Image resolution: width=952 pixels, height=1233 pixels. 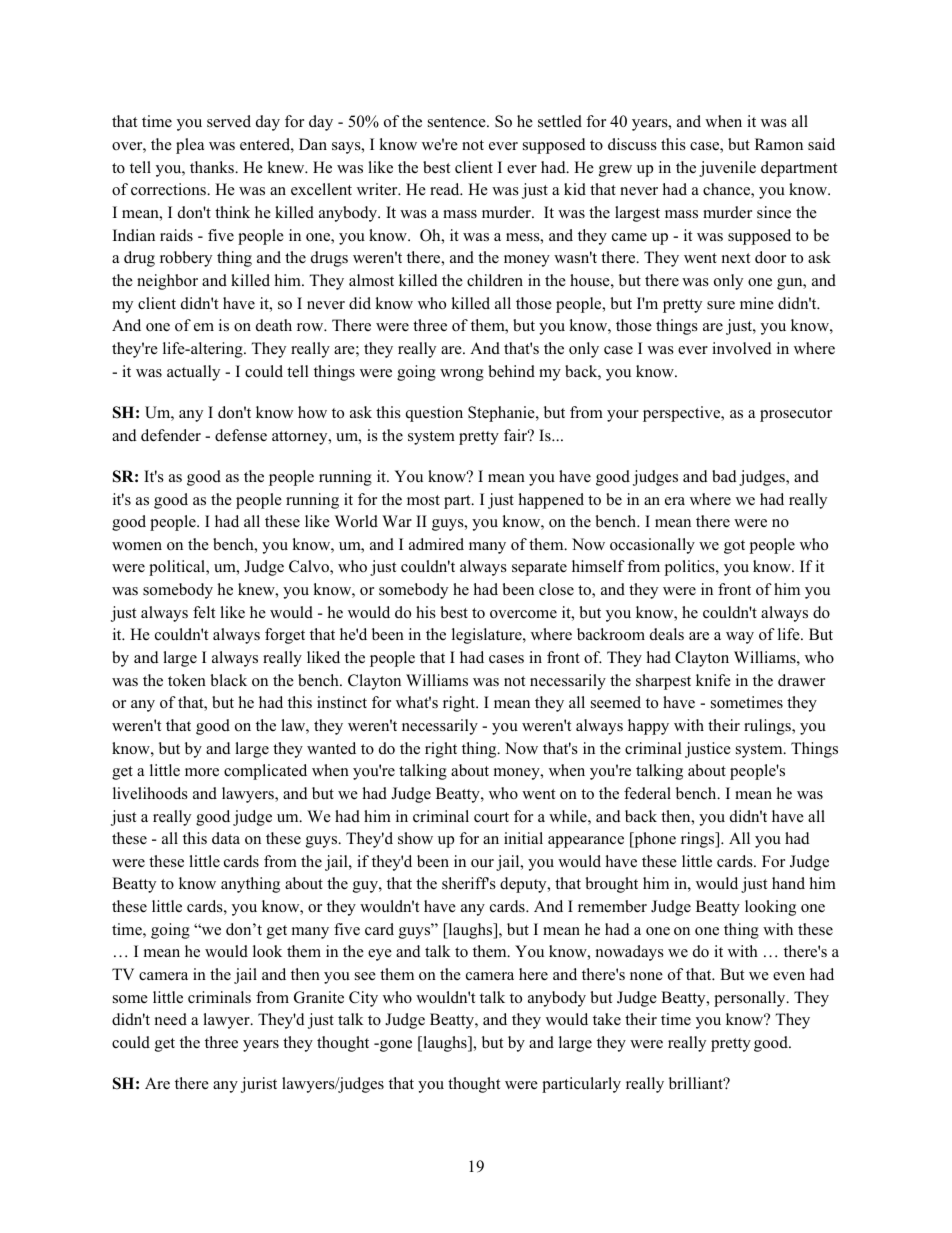 What do you see at coordinates (524, 885) in the page?
I see `deputy` at bounding box center [524, 885].
